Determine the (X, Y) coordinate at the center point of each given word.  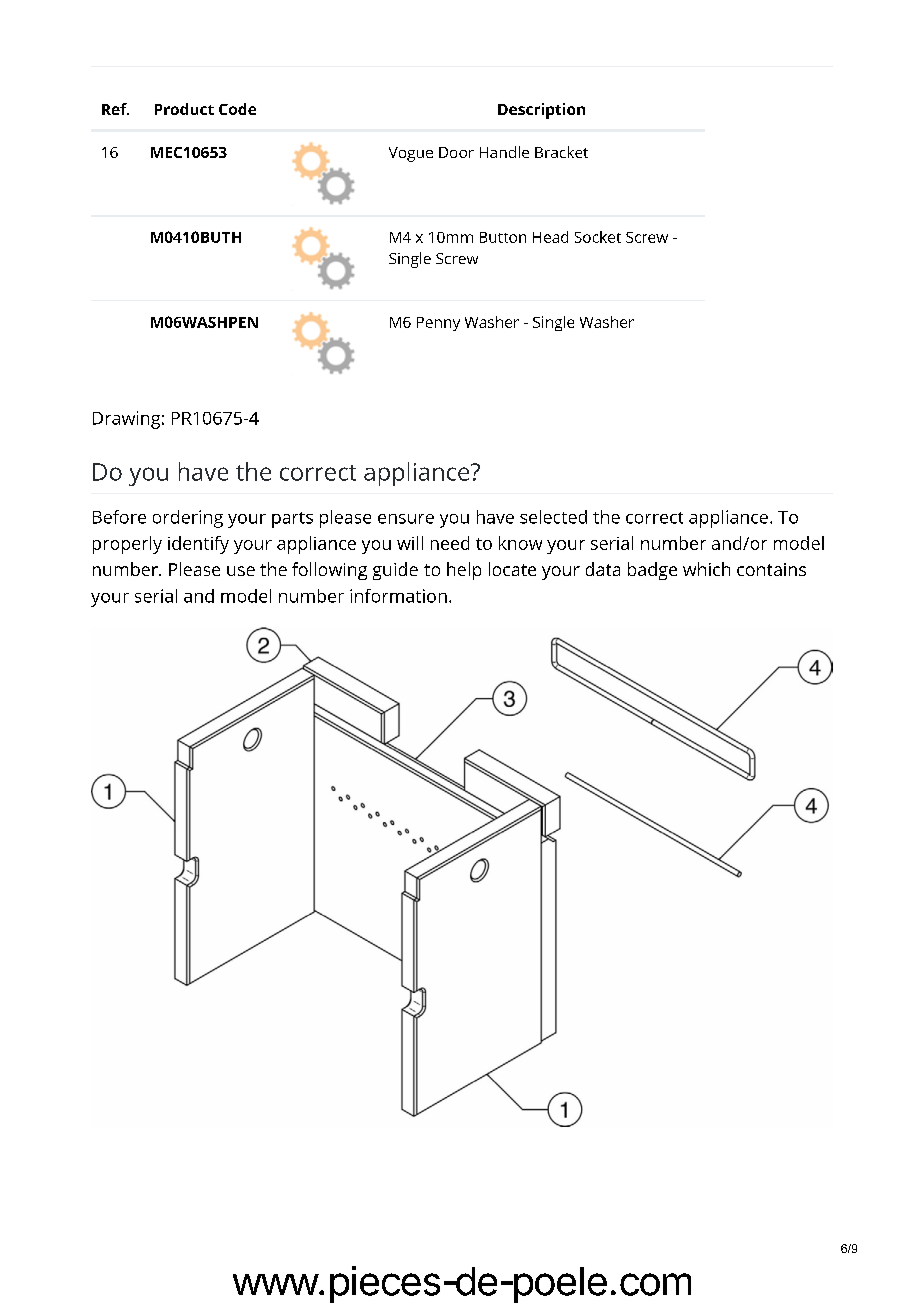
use (241, 571)
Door (456, 152)
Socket (598, 237)
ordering (188, 519)
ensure (406, 519)
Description (541, 111)
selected (553, 517)
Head (550, 237)
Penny (438, 324)
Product (184, 109)
